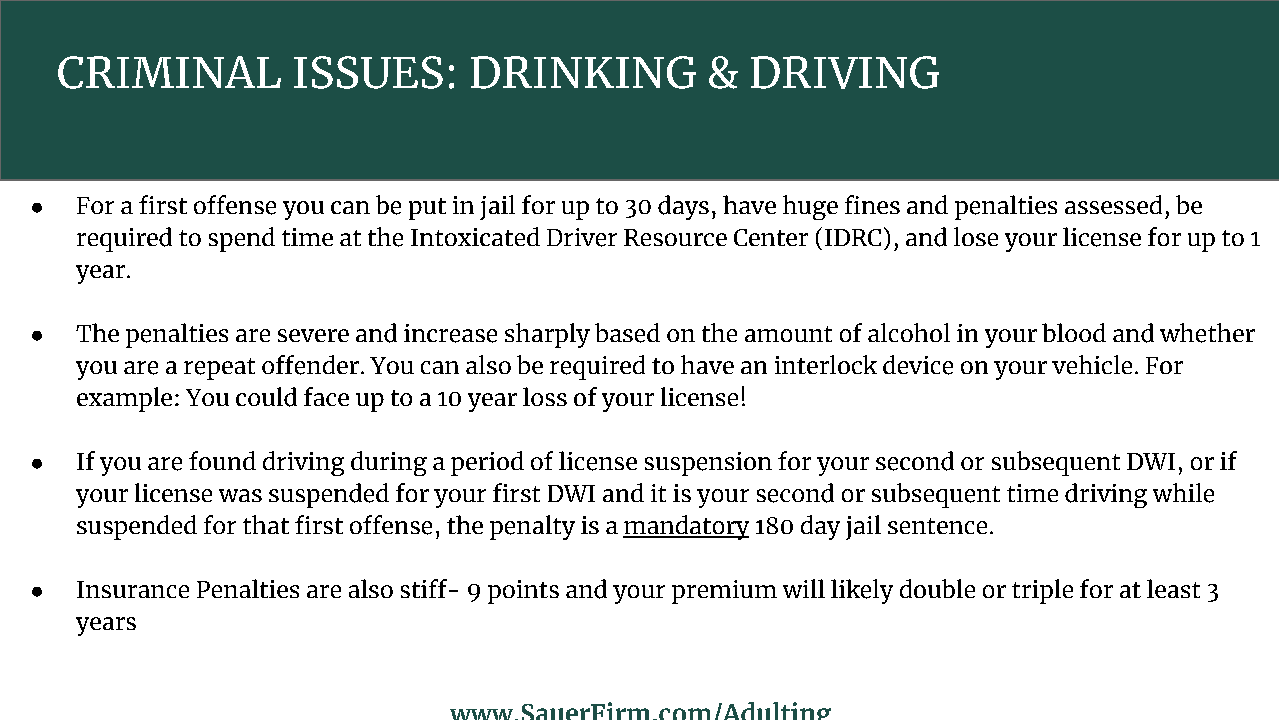 The image size is (1279, 720). I want to click on lose, so click(976, 236).
